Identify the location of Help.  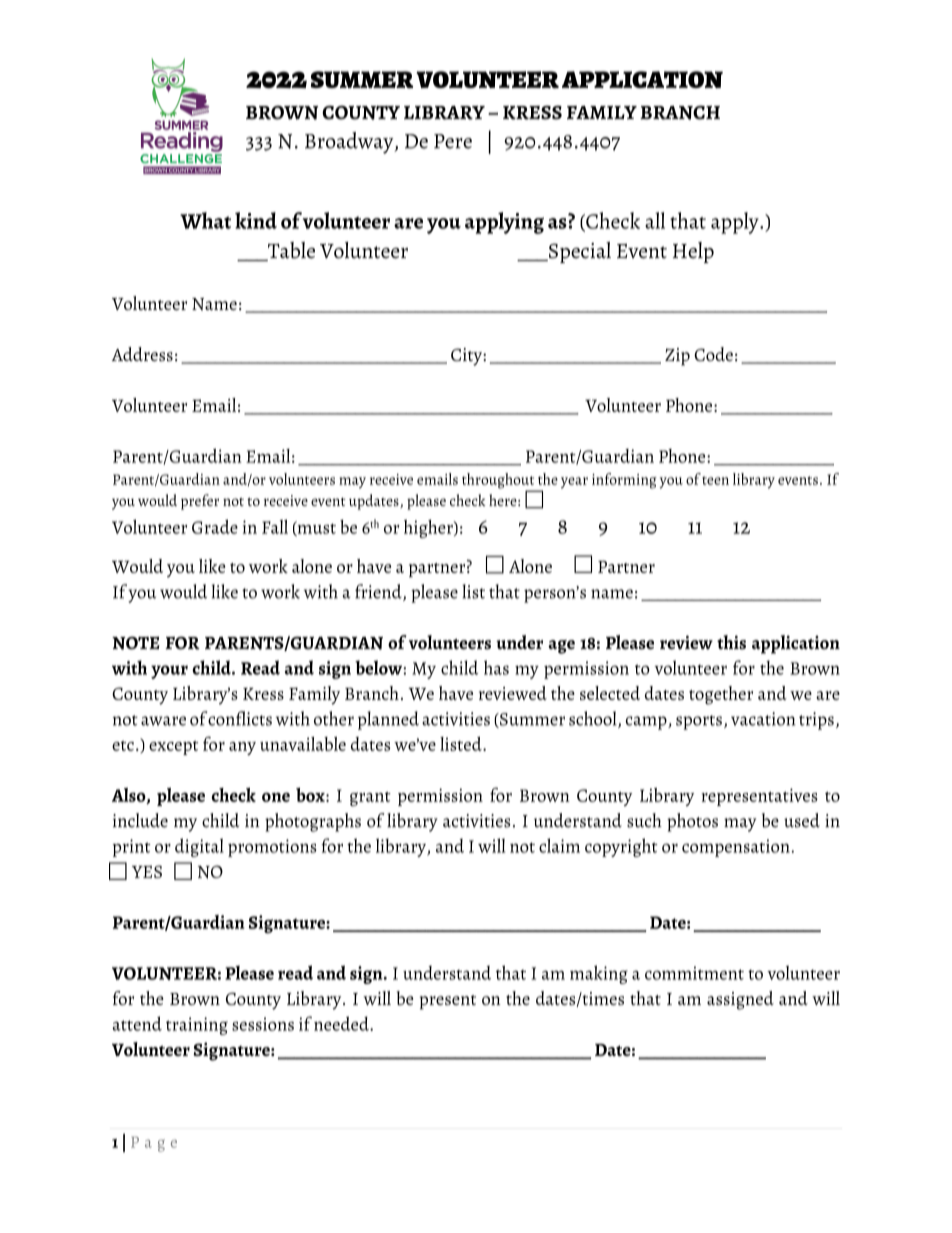
(693, 252).
